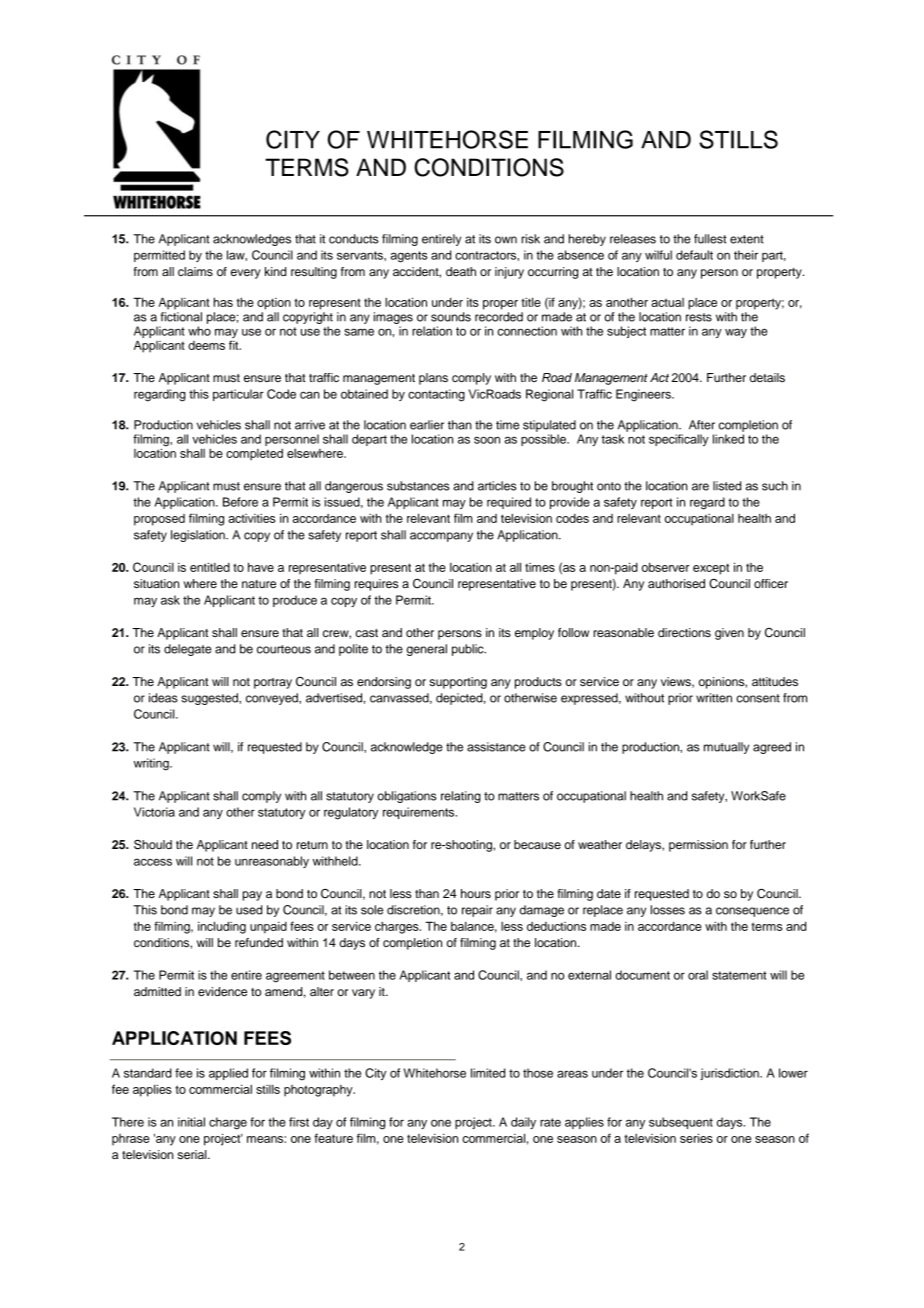 This document has width=924, height=1308. I want to click on claims, so click(195, 271).
